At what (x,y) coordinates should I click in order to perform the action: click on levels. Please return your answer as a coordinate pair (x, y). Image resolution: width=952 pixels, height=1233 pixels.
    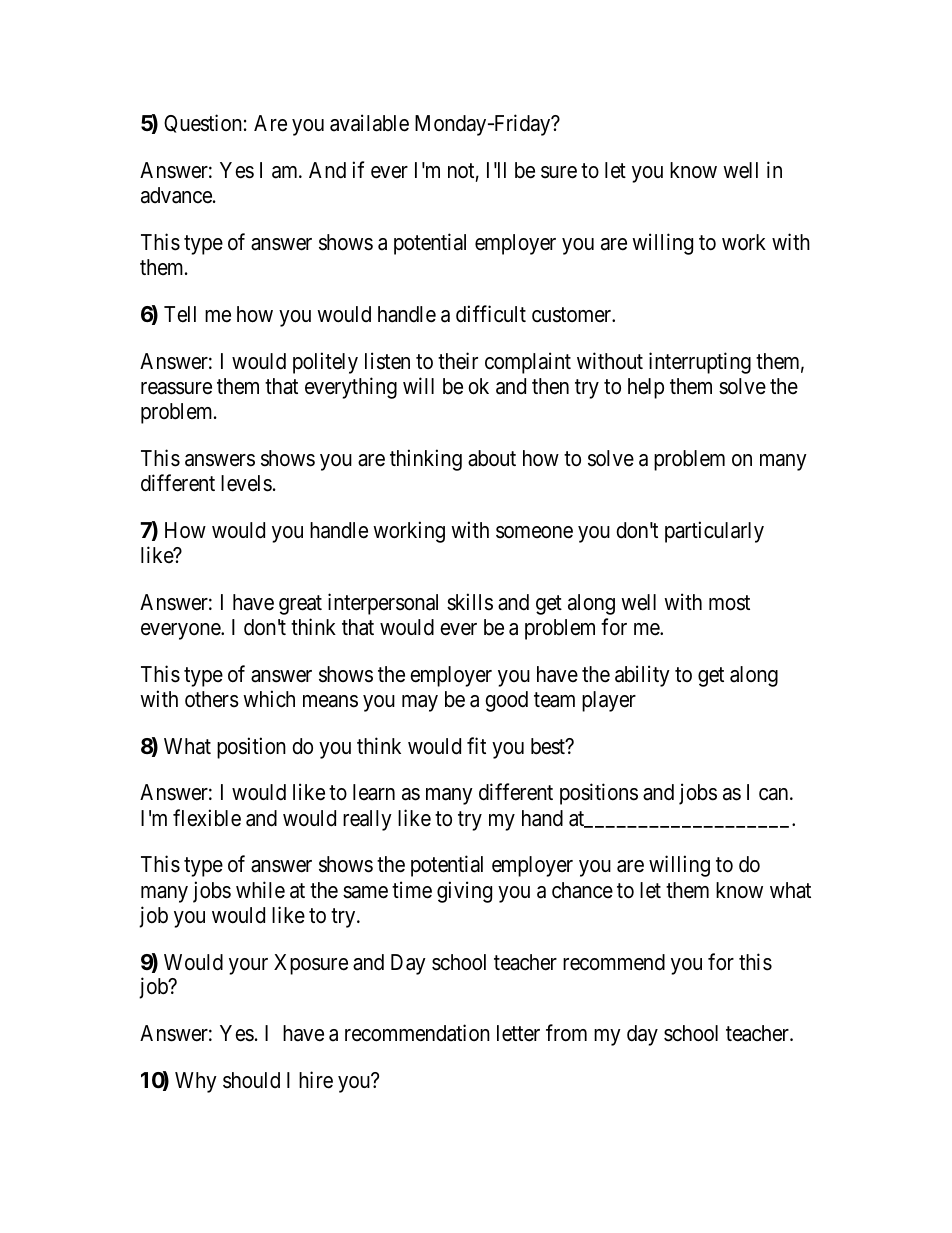
    Looking at the image, I should click on (246, 483).
